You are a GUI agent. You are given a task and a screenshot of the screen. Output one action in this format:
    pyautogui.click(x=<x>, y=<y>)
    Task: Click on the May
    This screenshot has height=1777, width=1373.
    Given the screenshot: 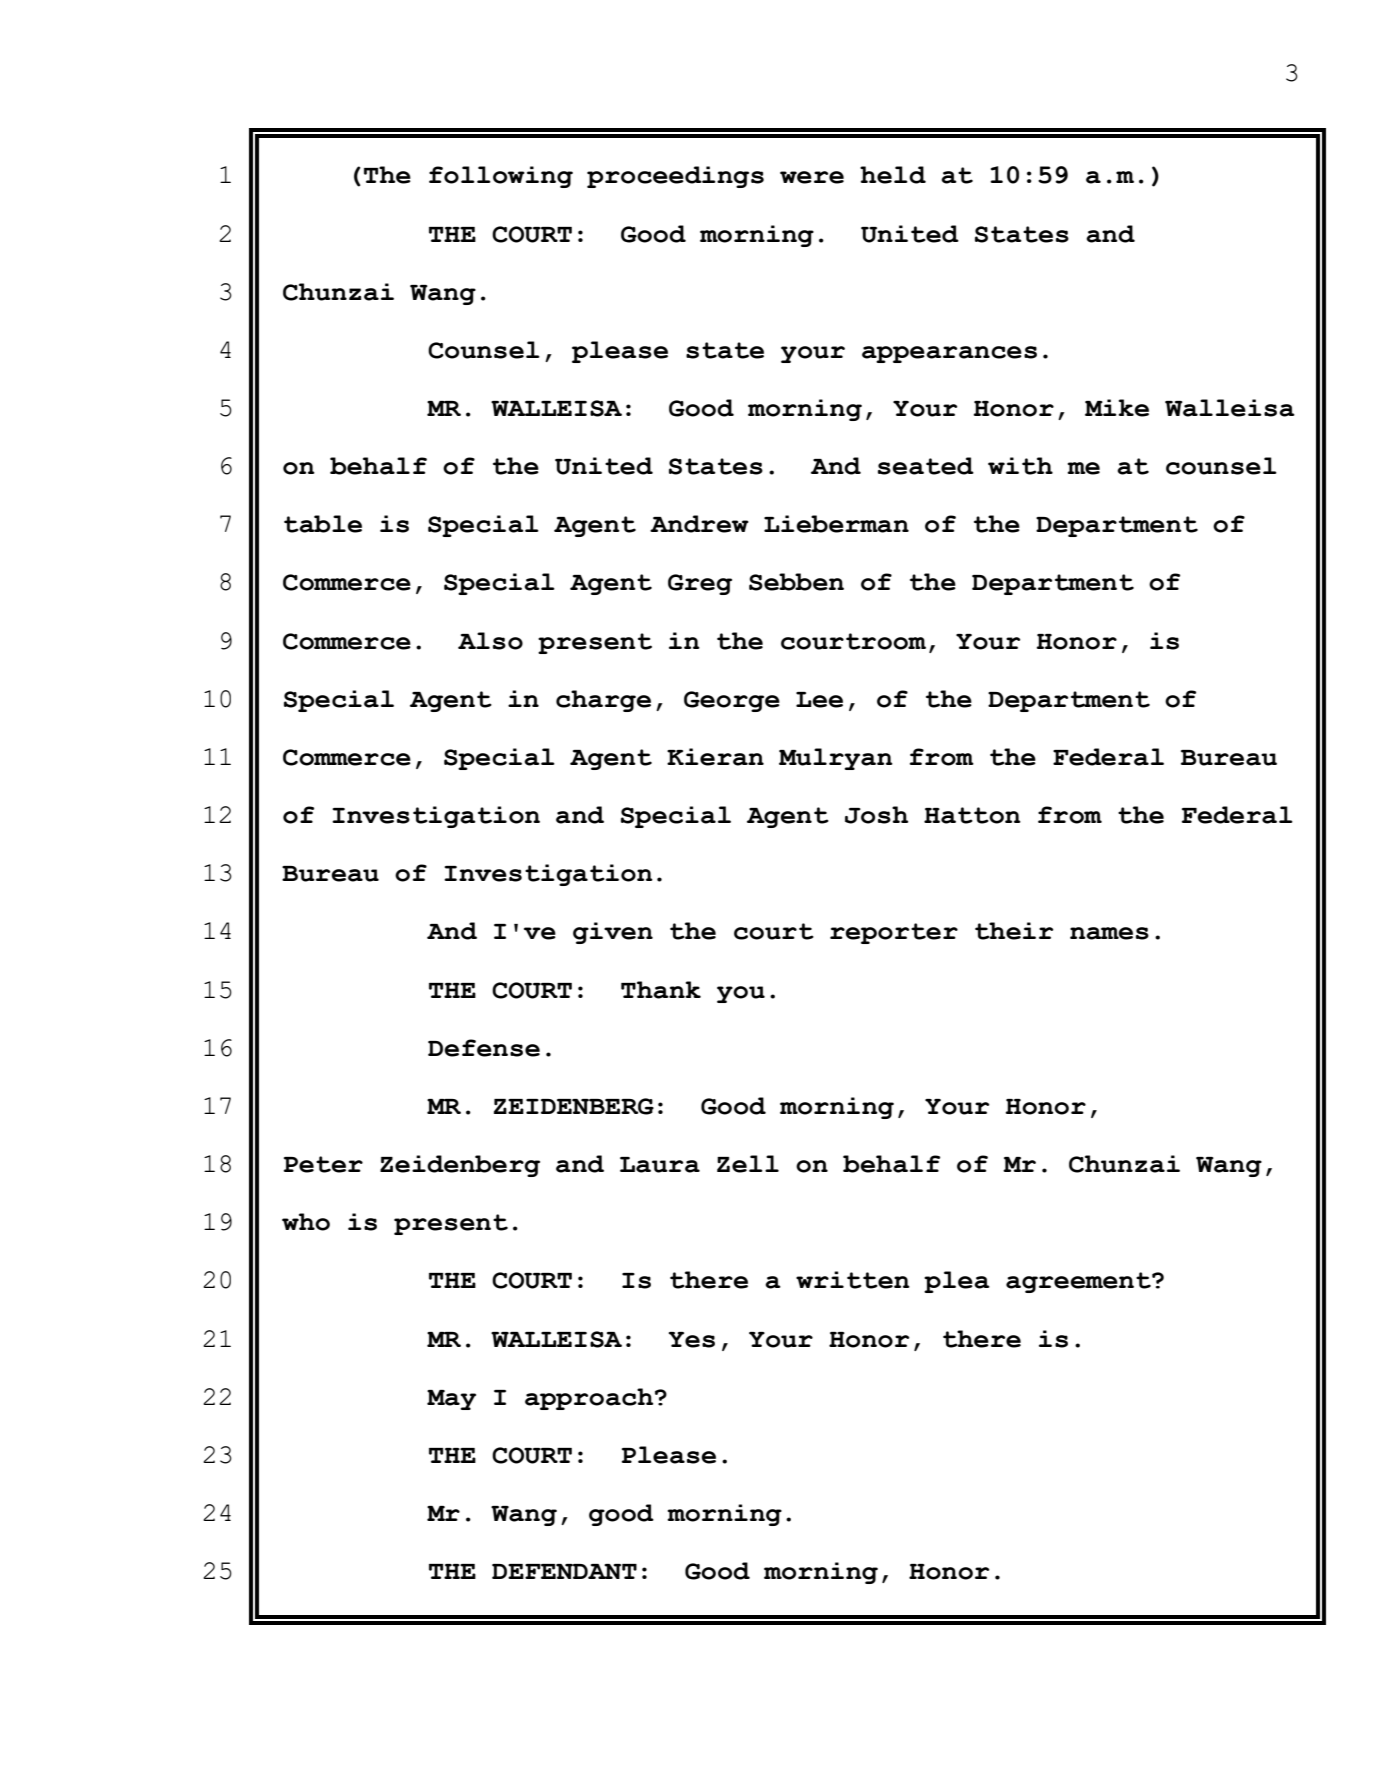 What is the action you would take?
    pyautogui.click(x=451, y=1400)
